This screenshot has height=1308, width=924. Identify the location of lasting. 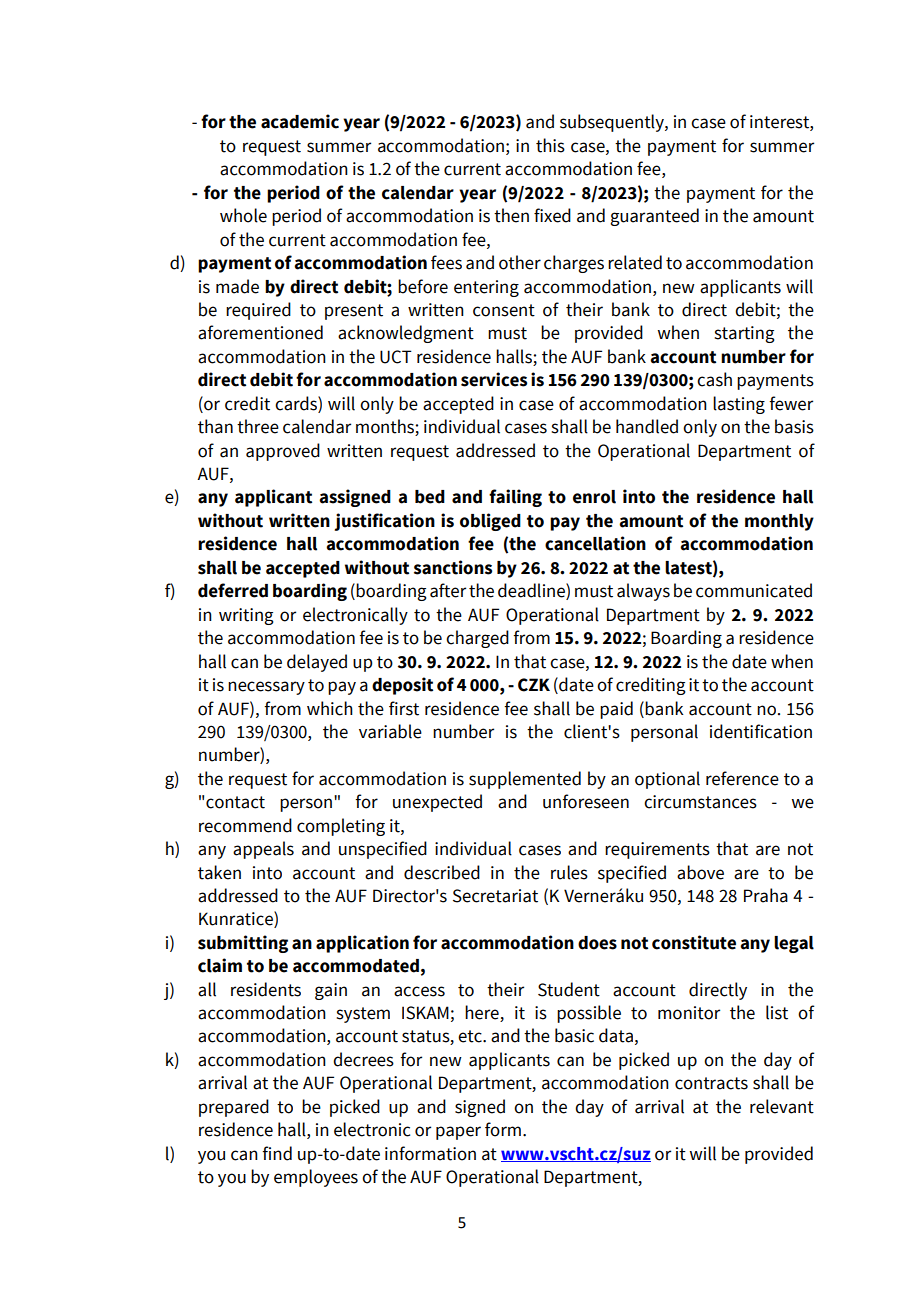
(739, 405).
